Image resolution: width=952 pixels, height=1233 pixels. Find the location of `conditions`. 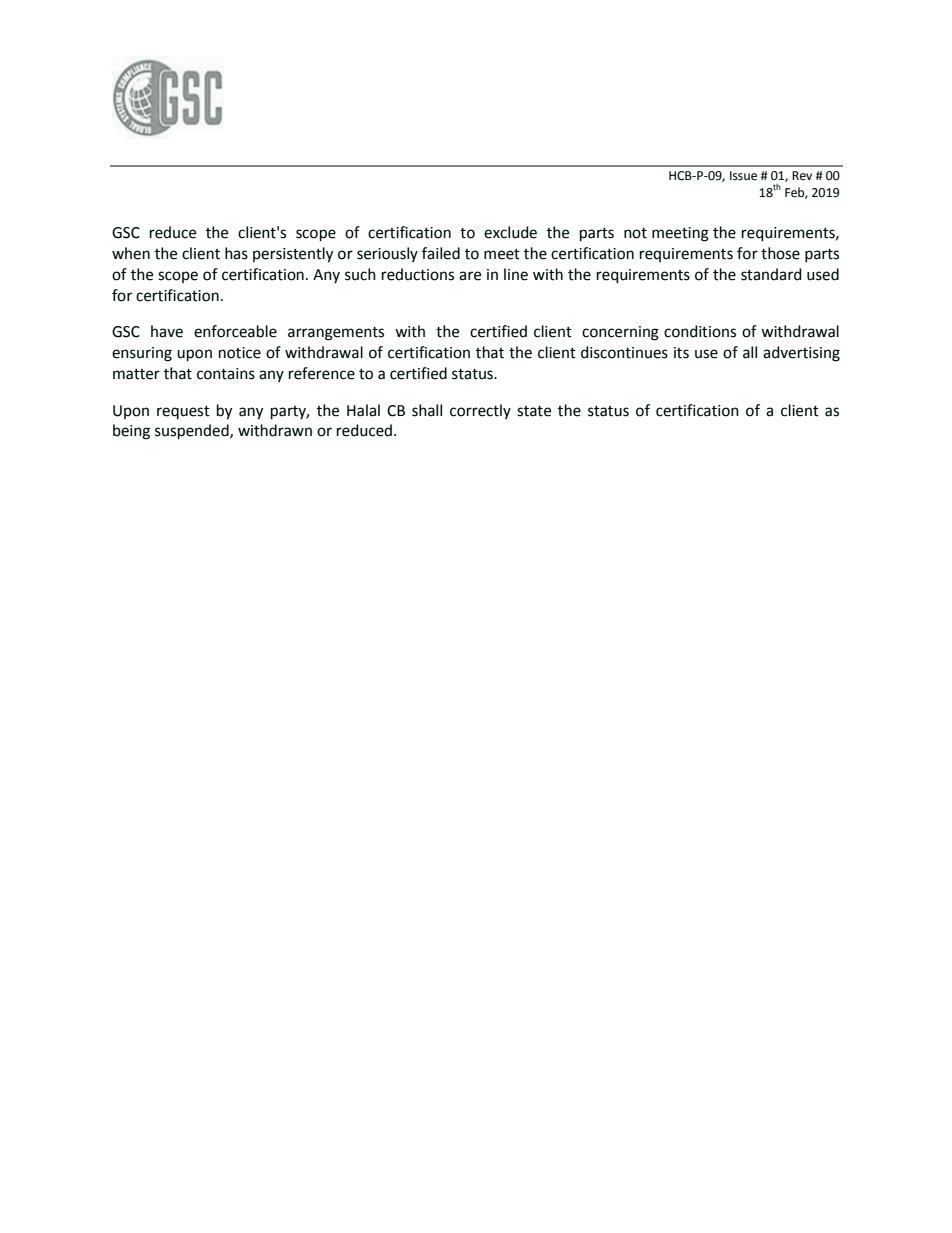

conditions is located at coordinates (700, 331).
